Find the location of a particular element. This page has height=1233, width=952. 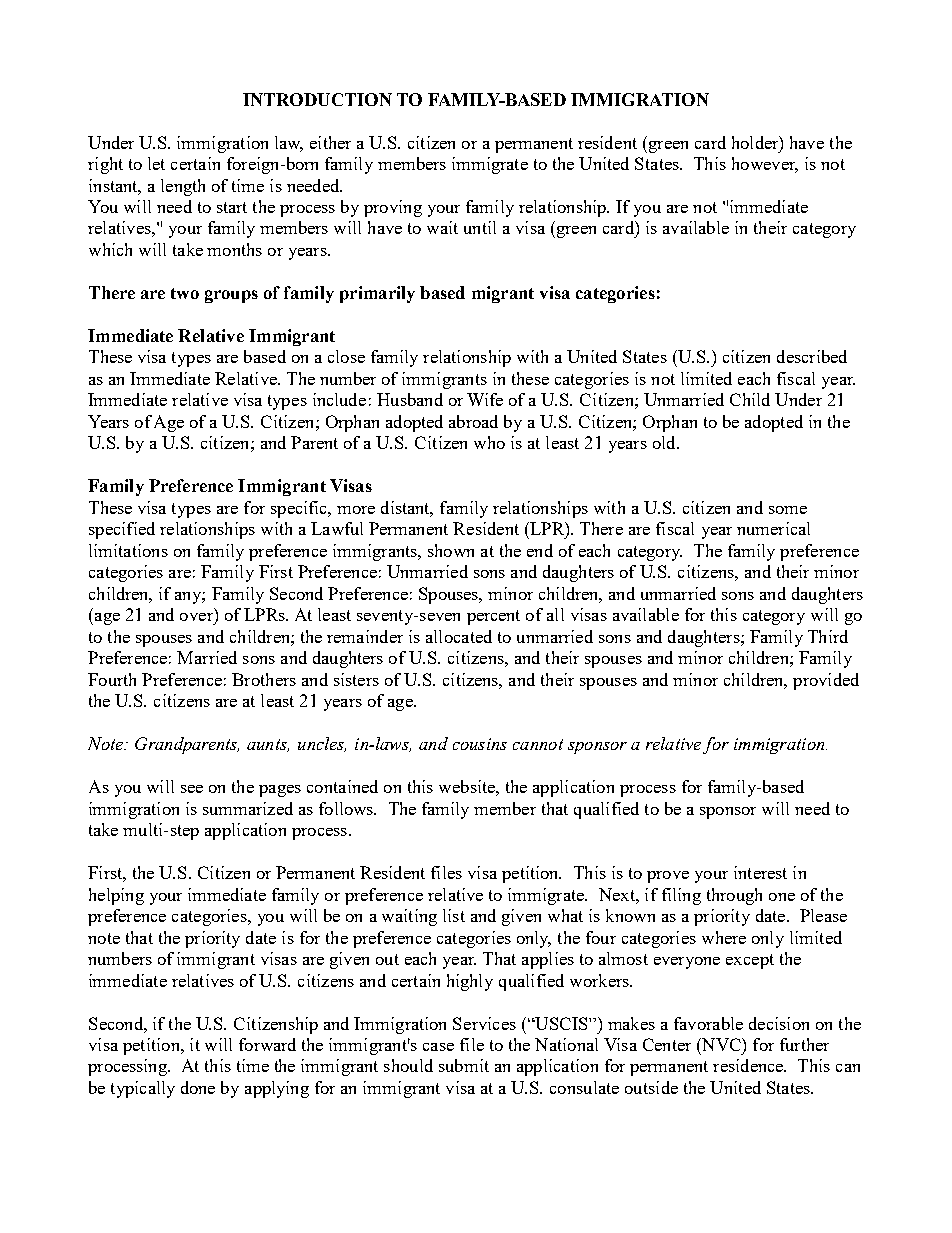

however is located at coordinates (765, 165).
